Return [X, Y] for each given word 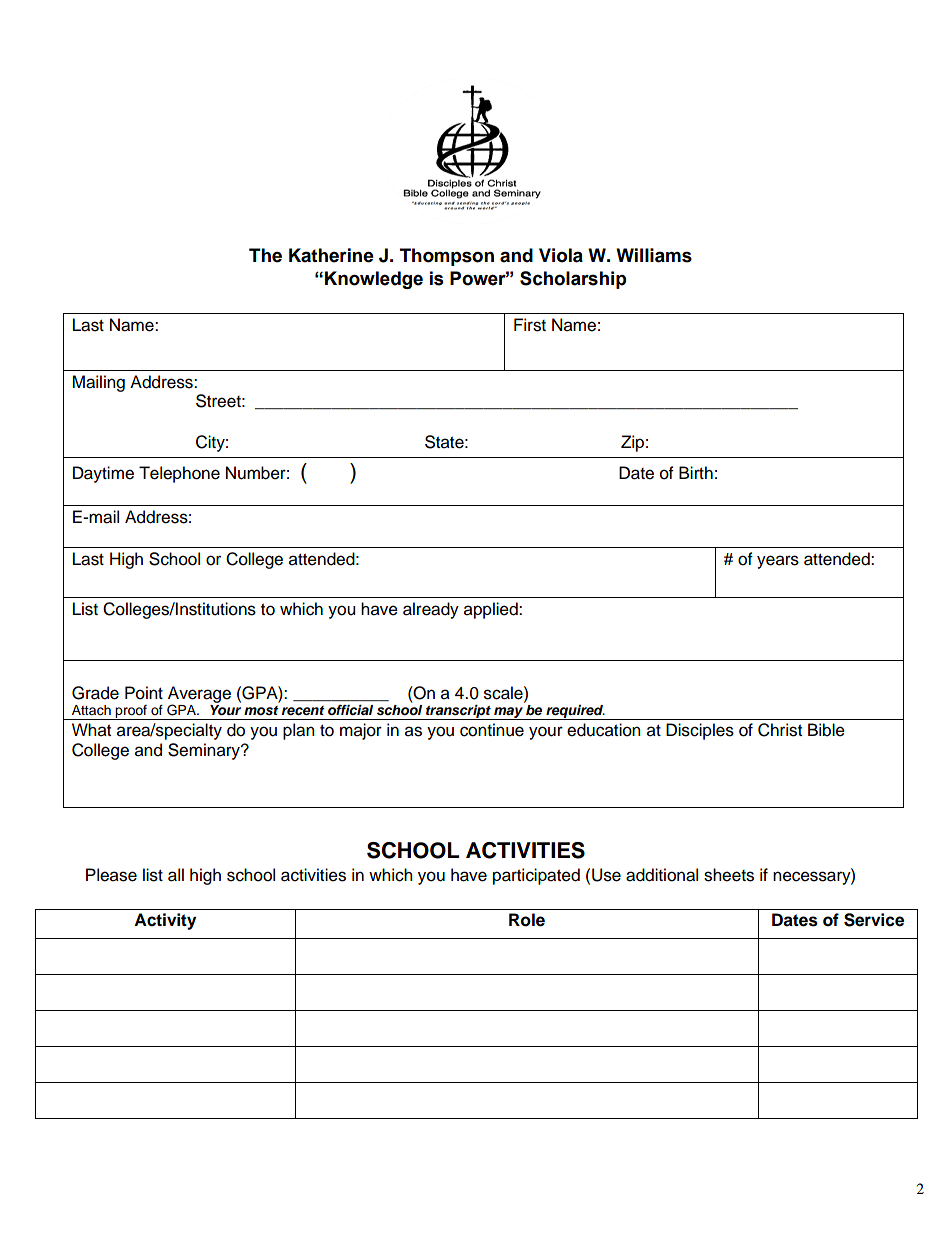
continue [492, 730]
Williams [654, 255]
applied [492, 610]
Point [144, 693]
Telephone [179, 474]
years [778, 562]
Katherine [331, 255]
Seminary [205, 751]
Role [527, 920]
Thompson [447, 257]
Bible [826, 730]
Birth [696, 472]
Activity [165, 921]
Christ [780, 730]
